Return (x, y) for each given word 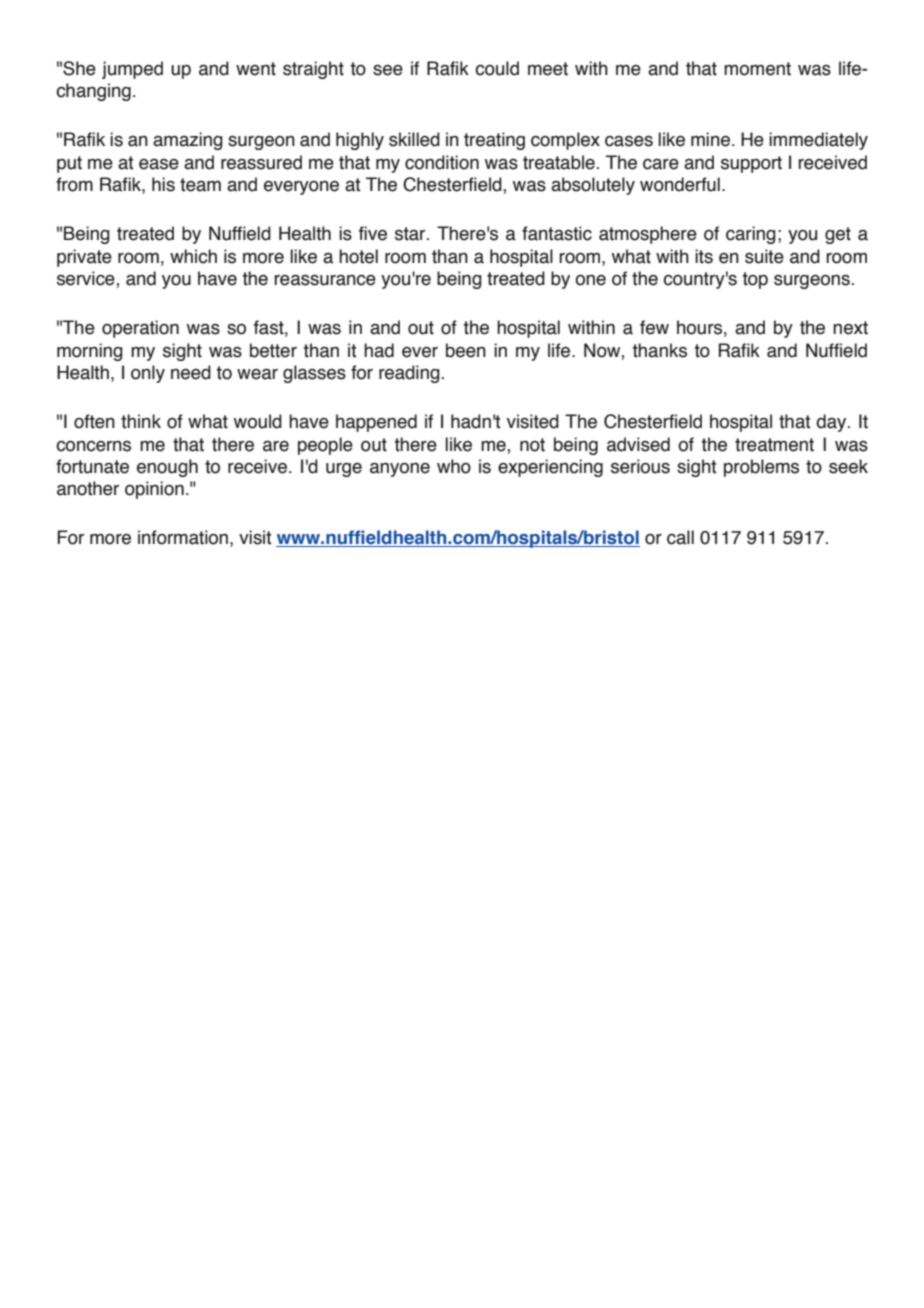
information (183, 537)
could (497, 68)
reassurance (325, 280)
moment (757, 69)
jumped (132, 70)
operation (140, 329)
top (755, 280)
